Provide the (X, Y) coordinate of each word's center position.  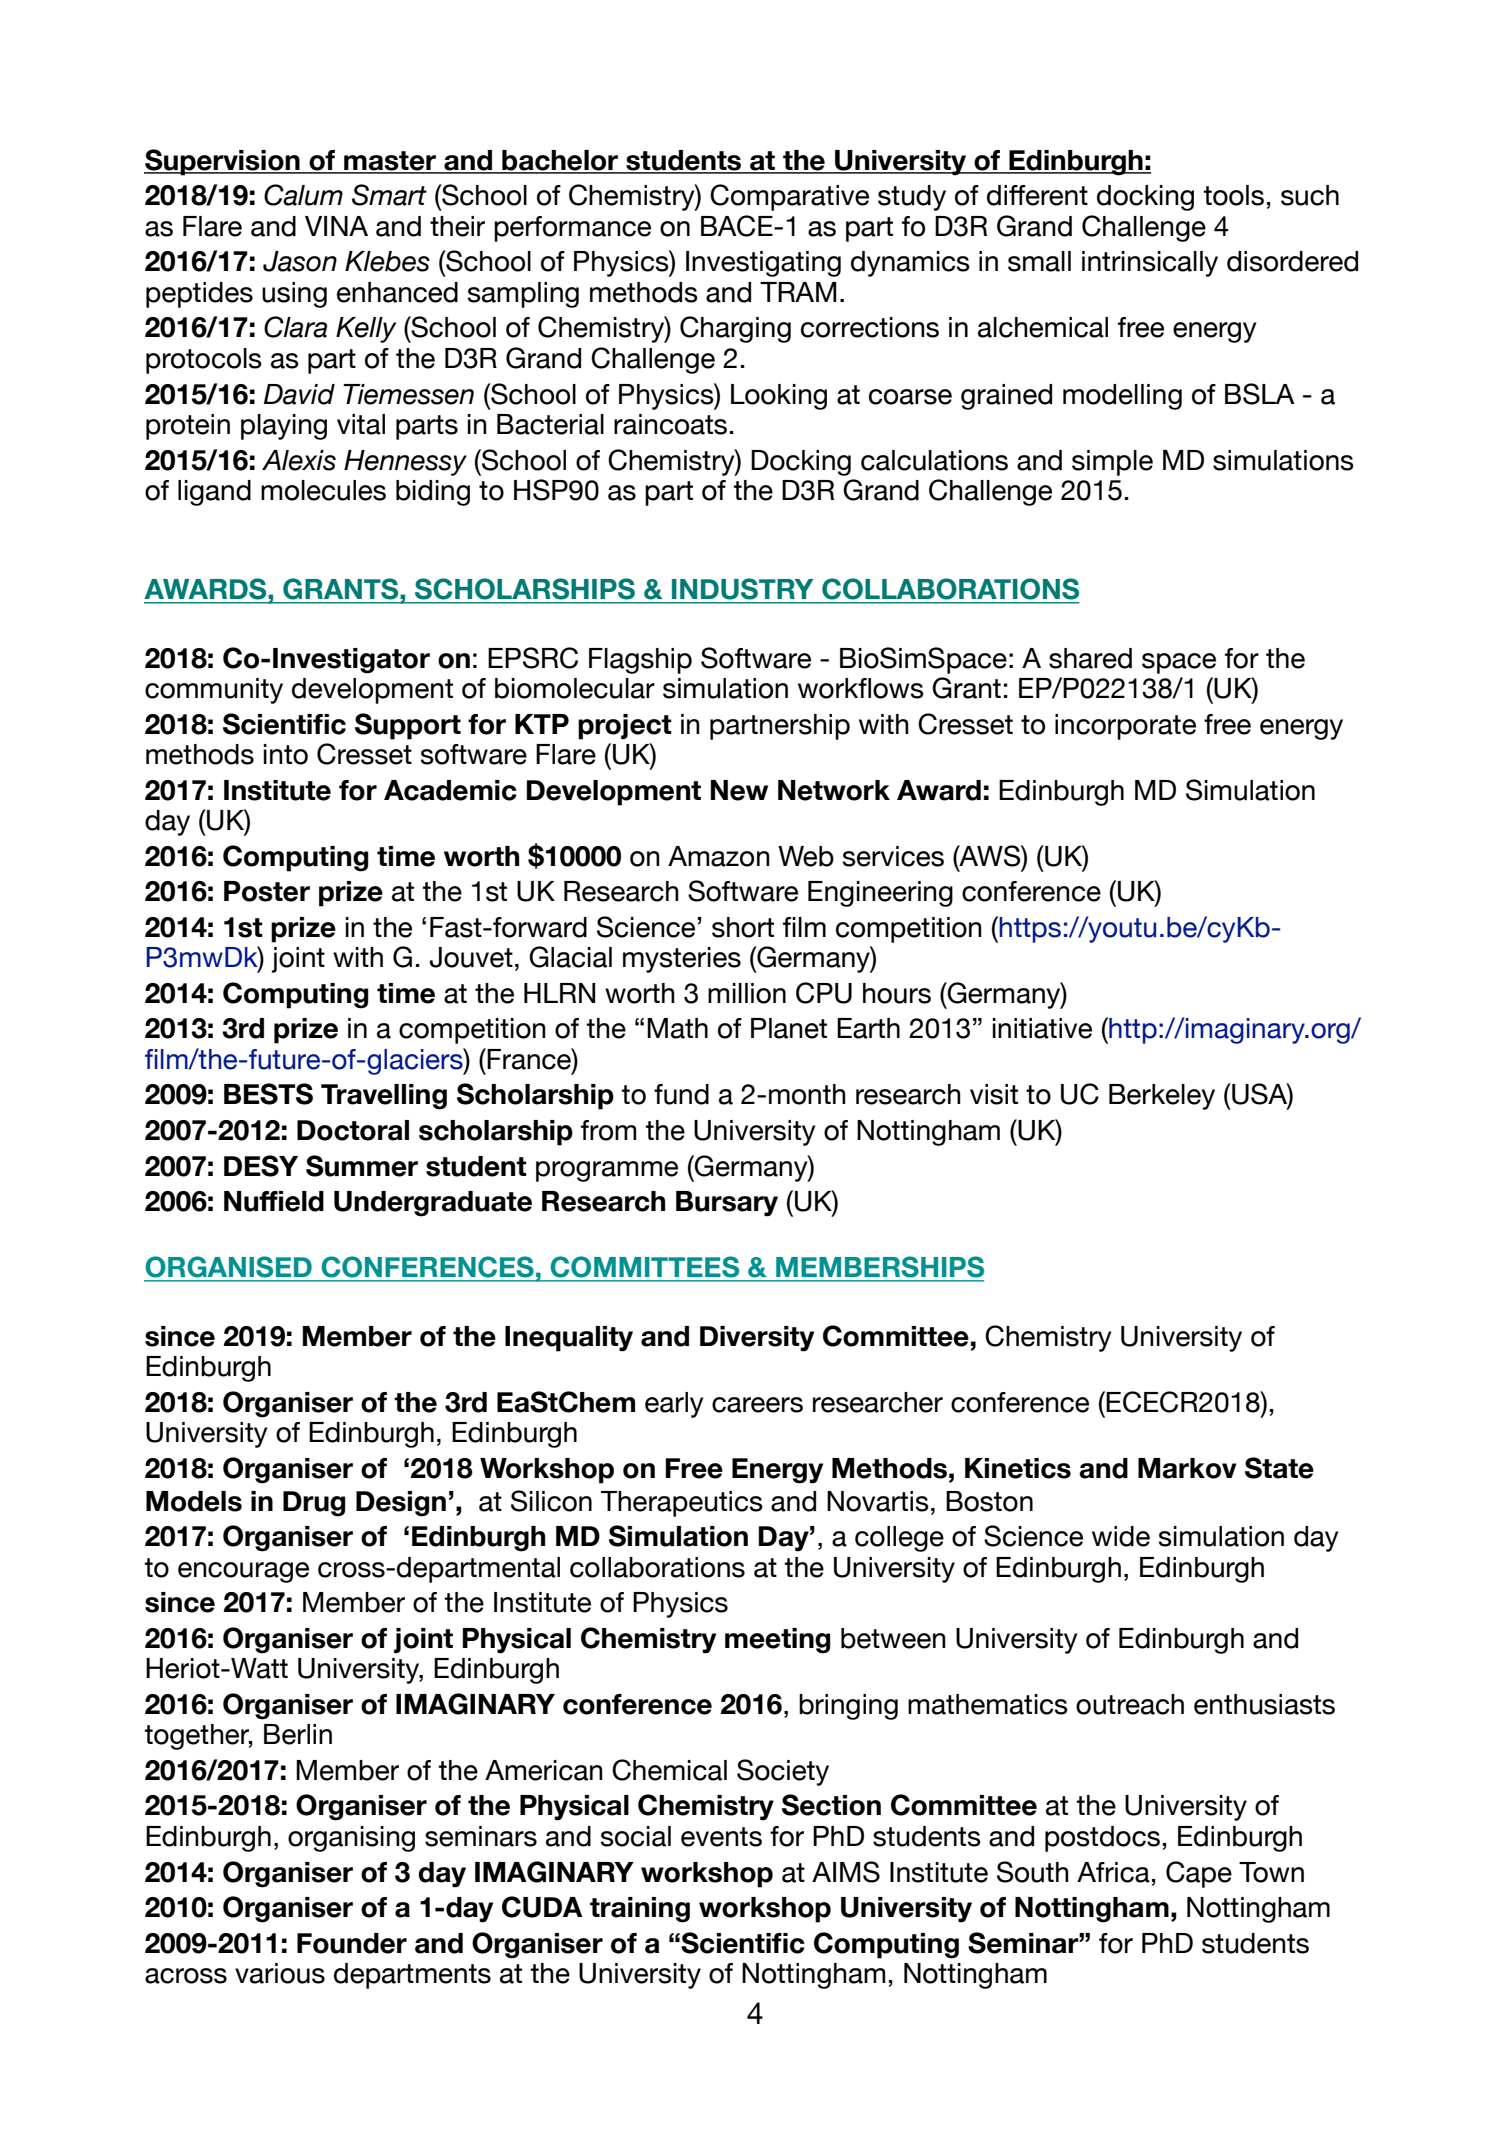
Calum (303, 195)
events (721, 1837)
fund (681, 1094)
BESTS (268, 1094)
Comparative (789, 197)
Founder (352, 1943)
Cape (1199, 1874)
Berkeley (1162, 1097)
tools (1233, 195)
